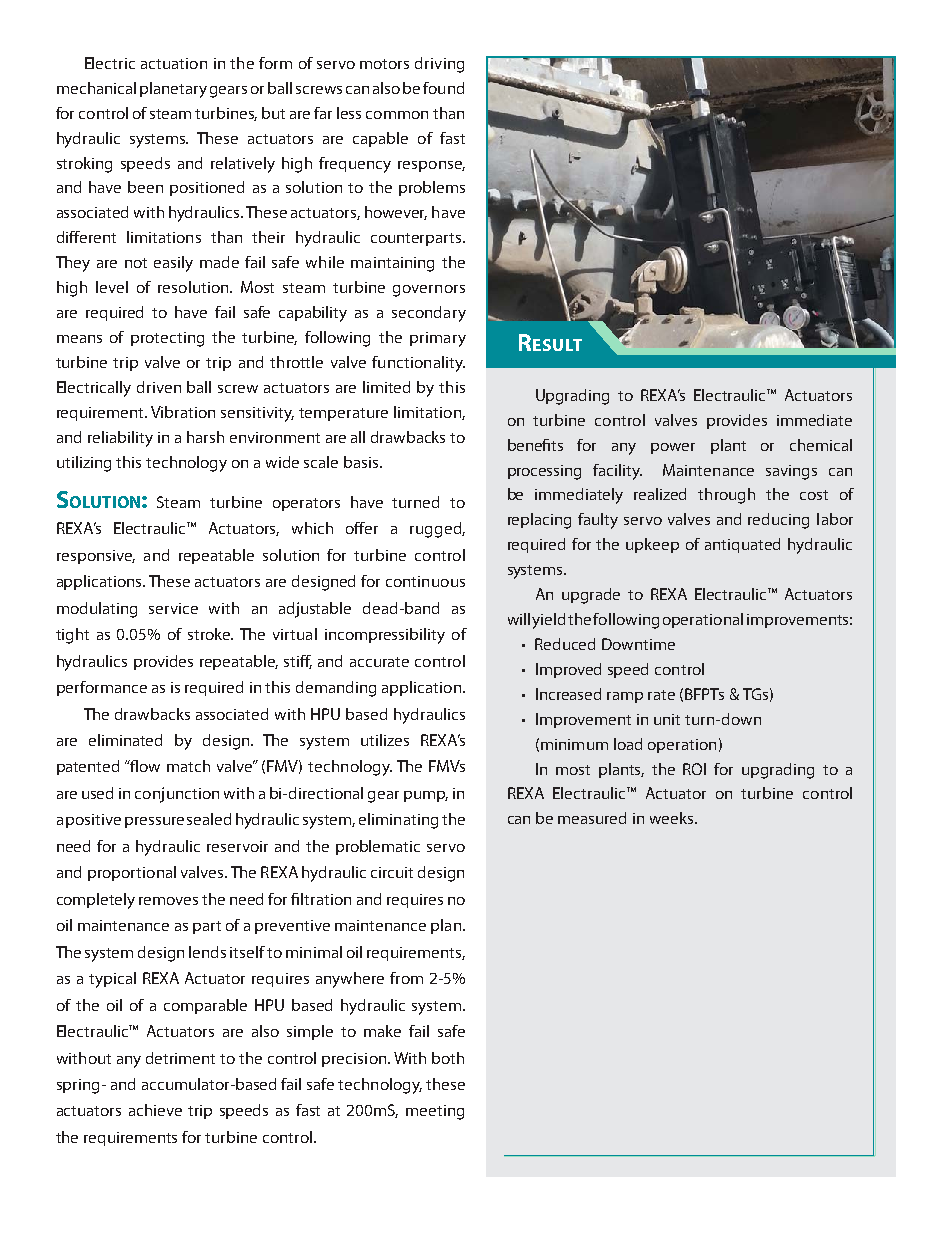 The image size is (952, 1233). Describe the element at coordinates (439, 65) in the document. I see `driving` at that location.
